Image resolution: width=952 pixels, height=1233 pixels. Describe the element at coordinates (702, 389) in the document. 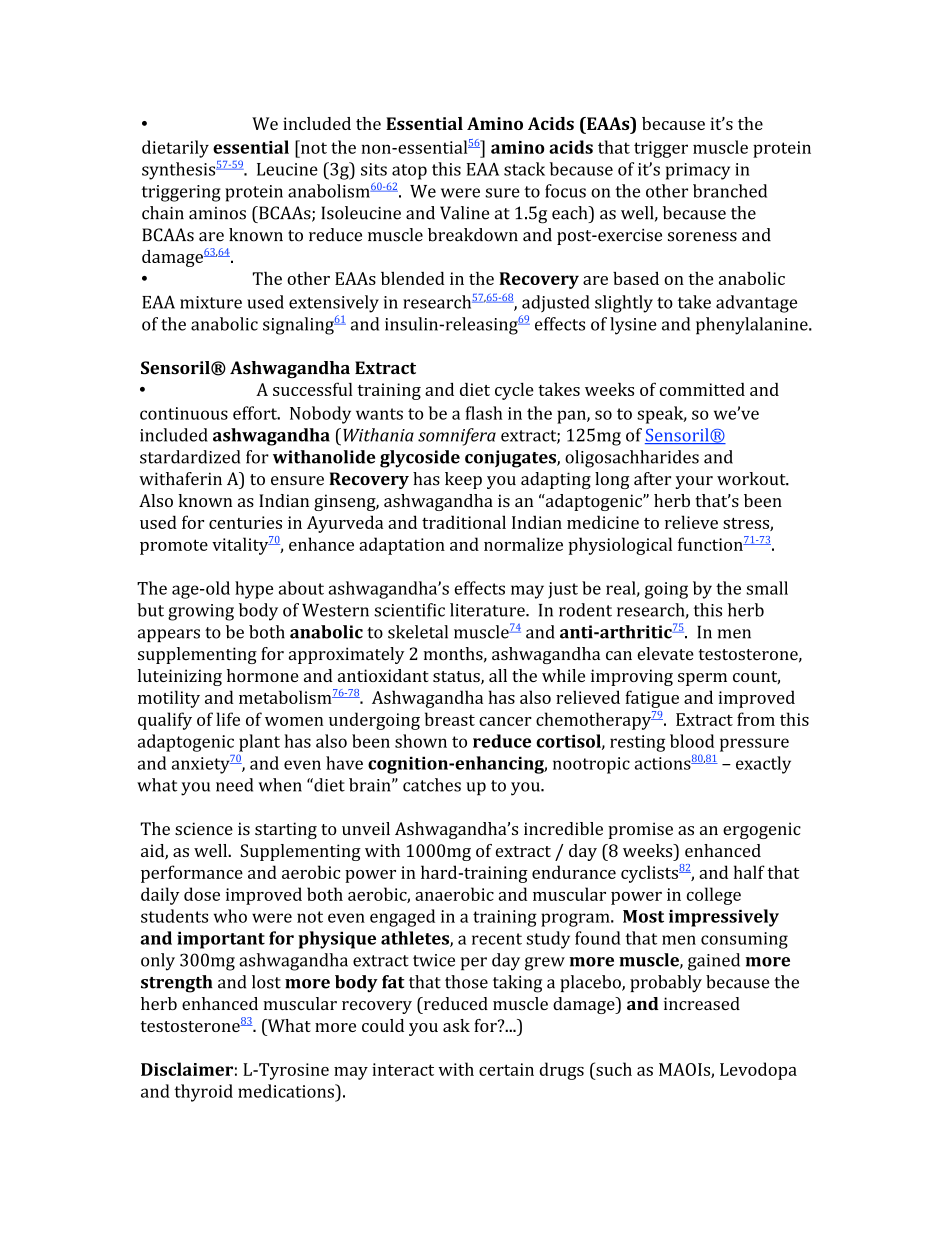

I see `committed` at that location.
